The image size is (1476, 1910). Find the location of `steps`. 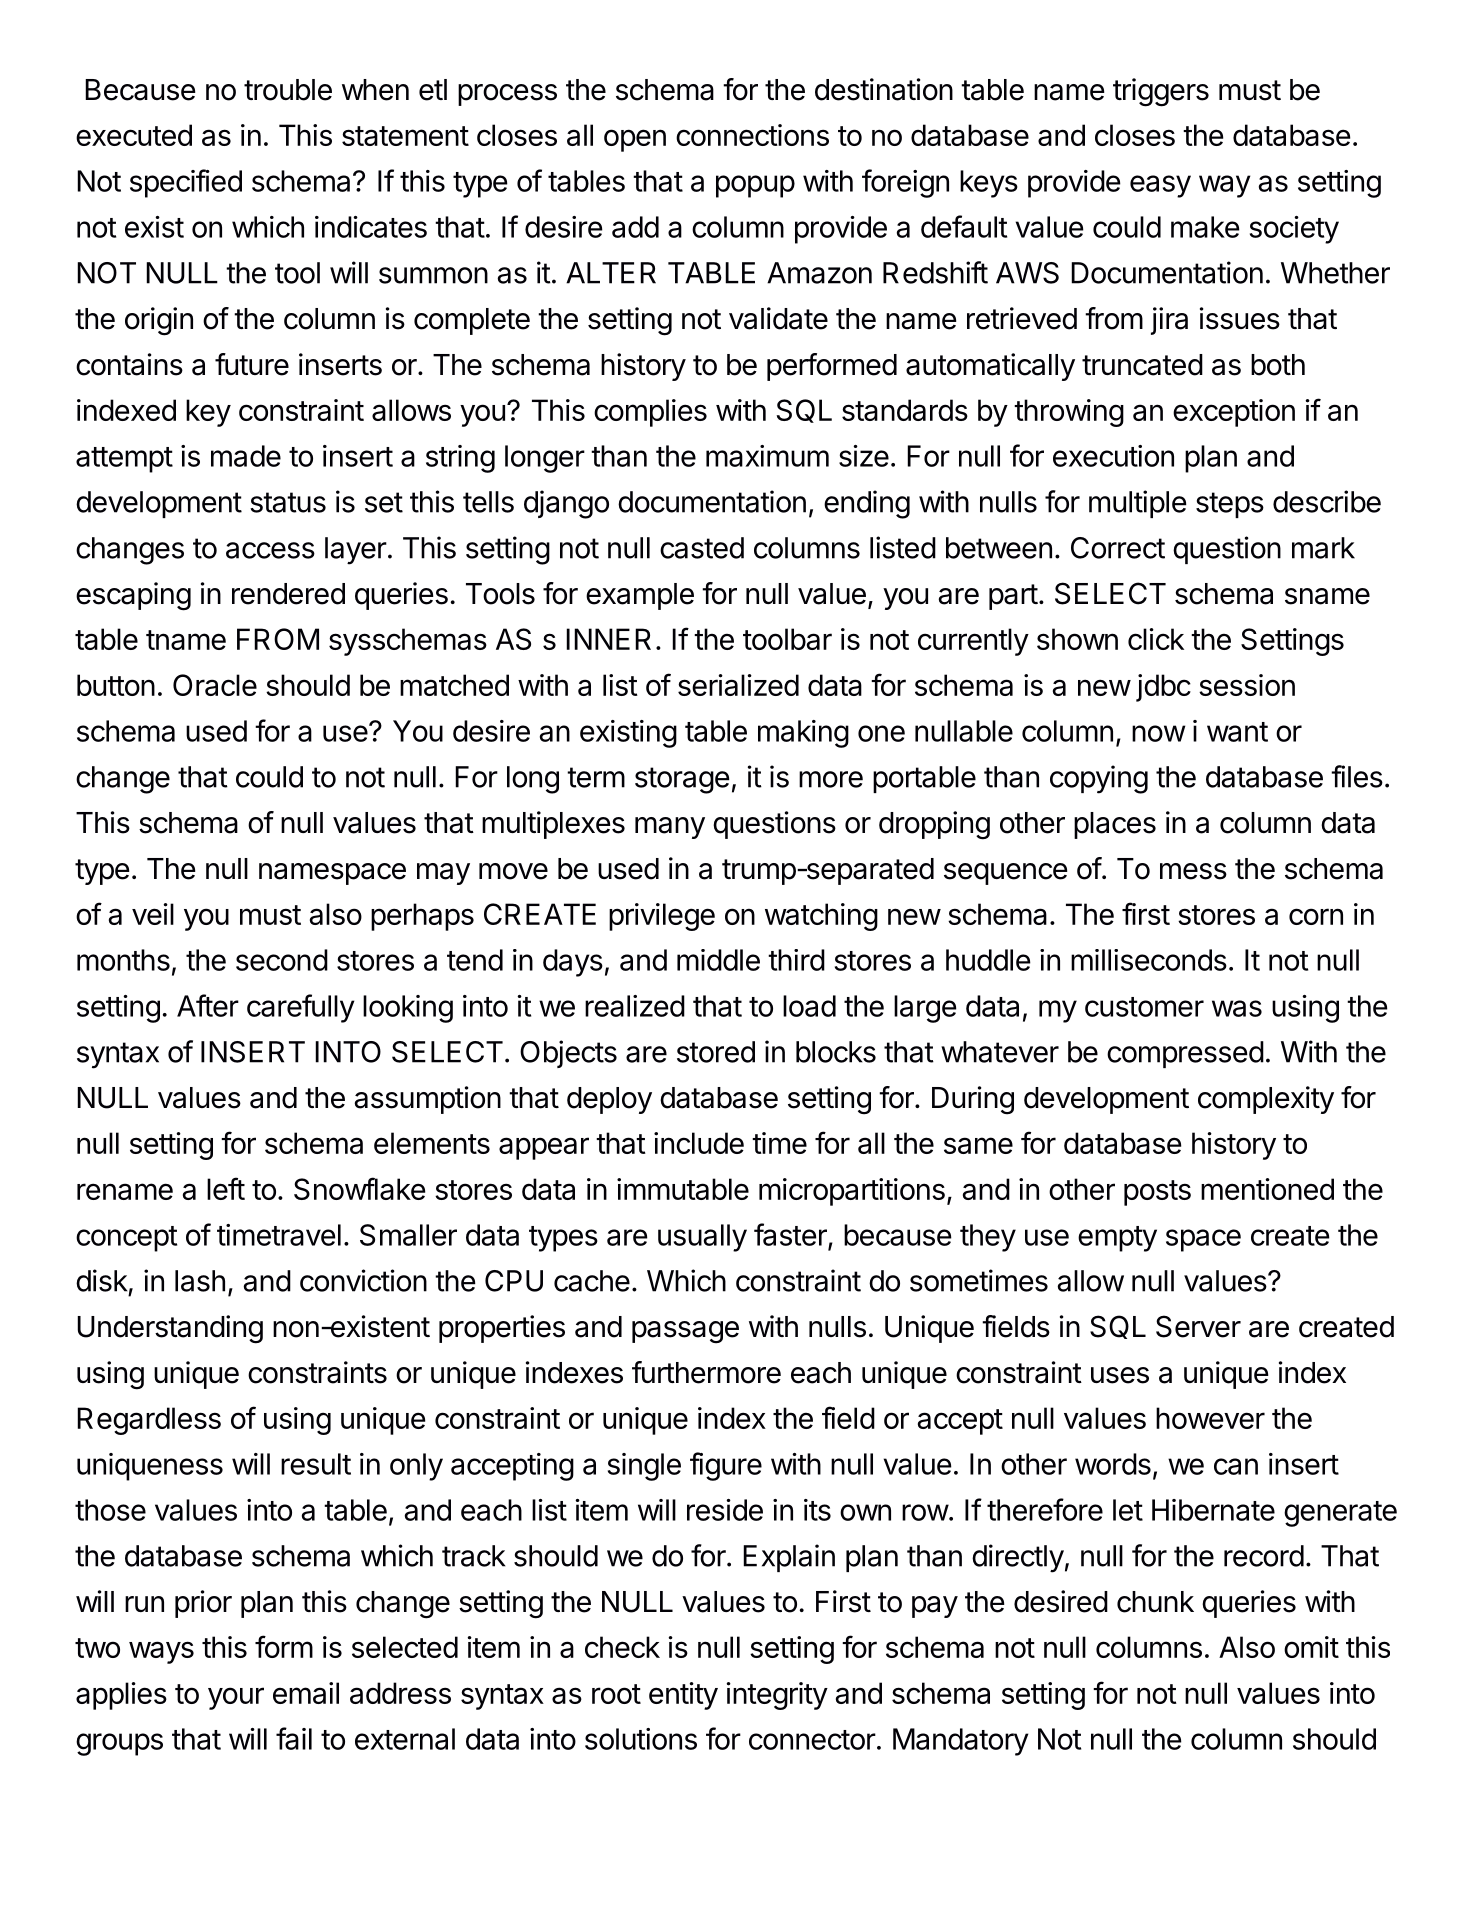

steps is located at coordinates (1230, 505).
